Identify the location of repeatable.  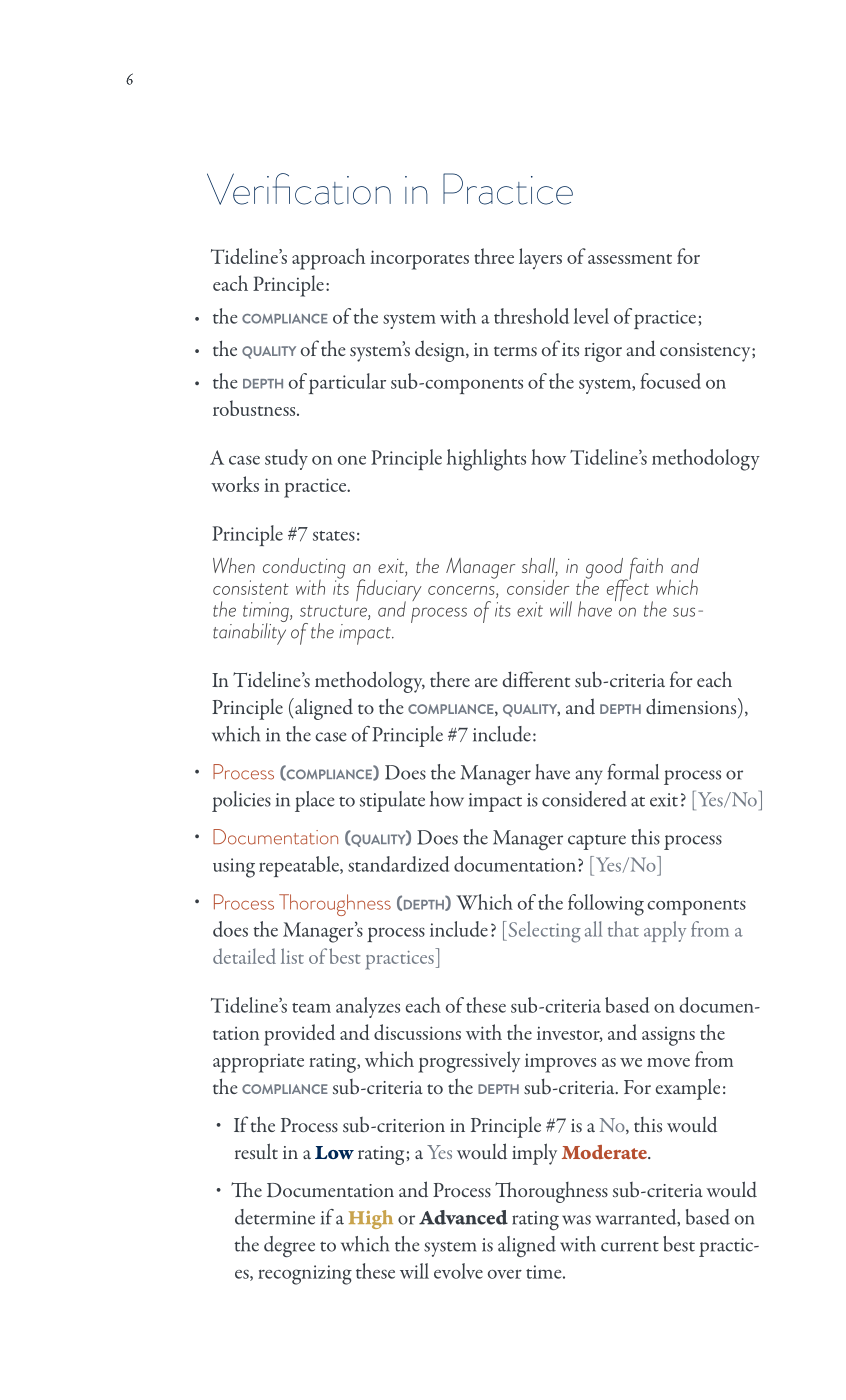
(300, 866).
